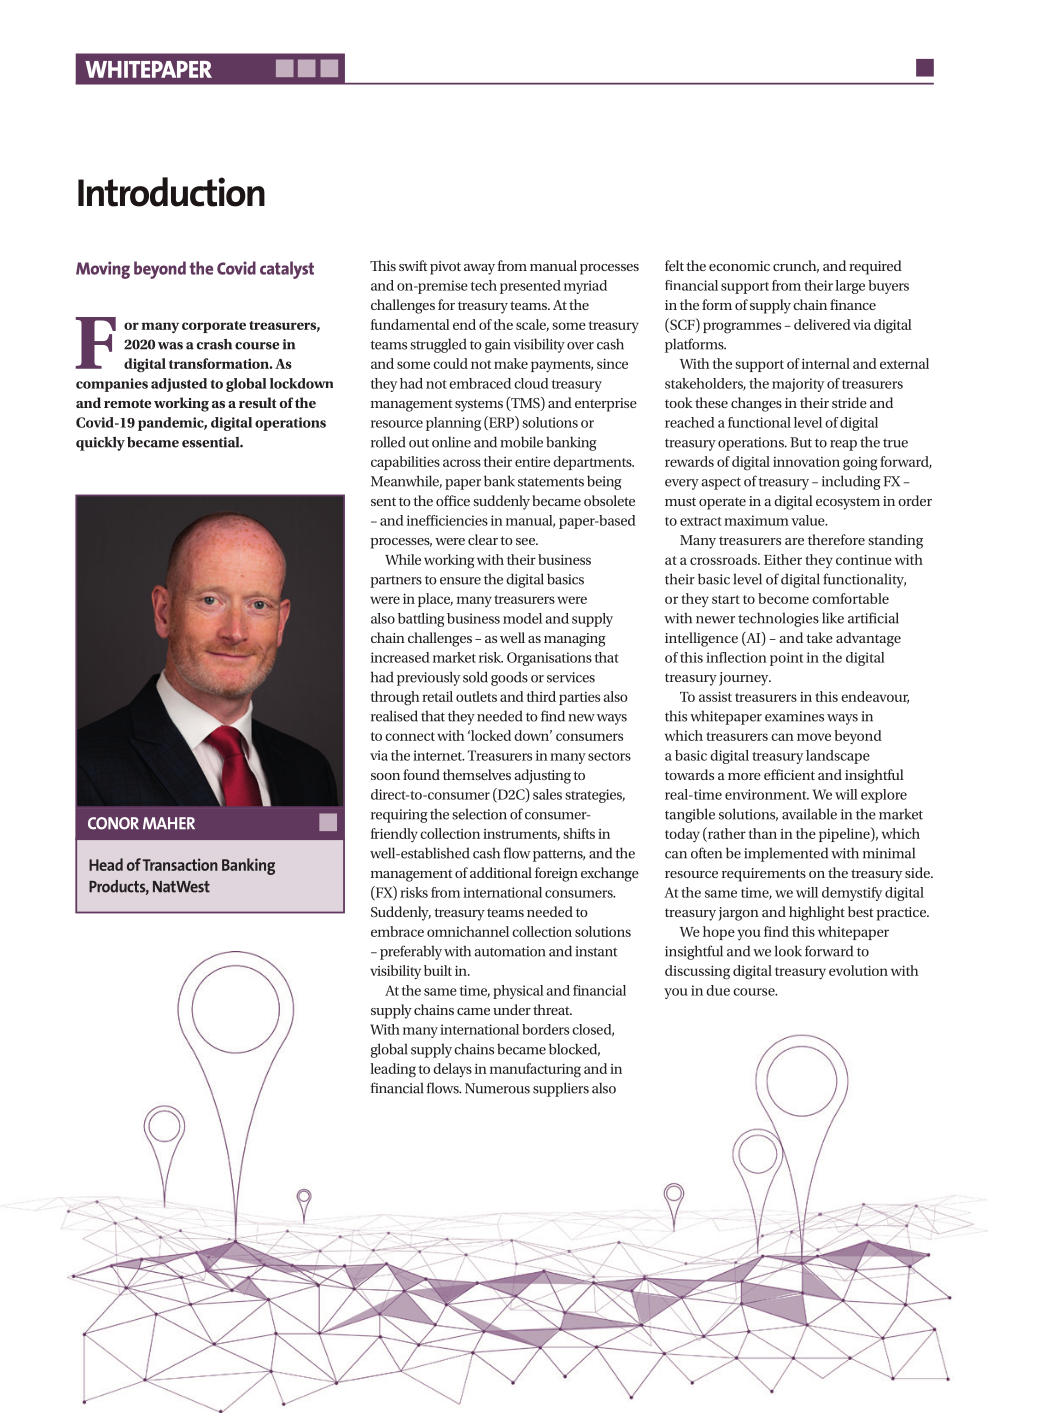 The image size is (1060, 1413). I want to click on adjusting, so click(542, 776).
